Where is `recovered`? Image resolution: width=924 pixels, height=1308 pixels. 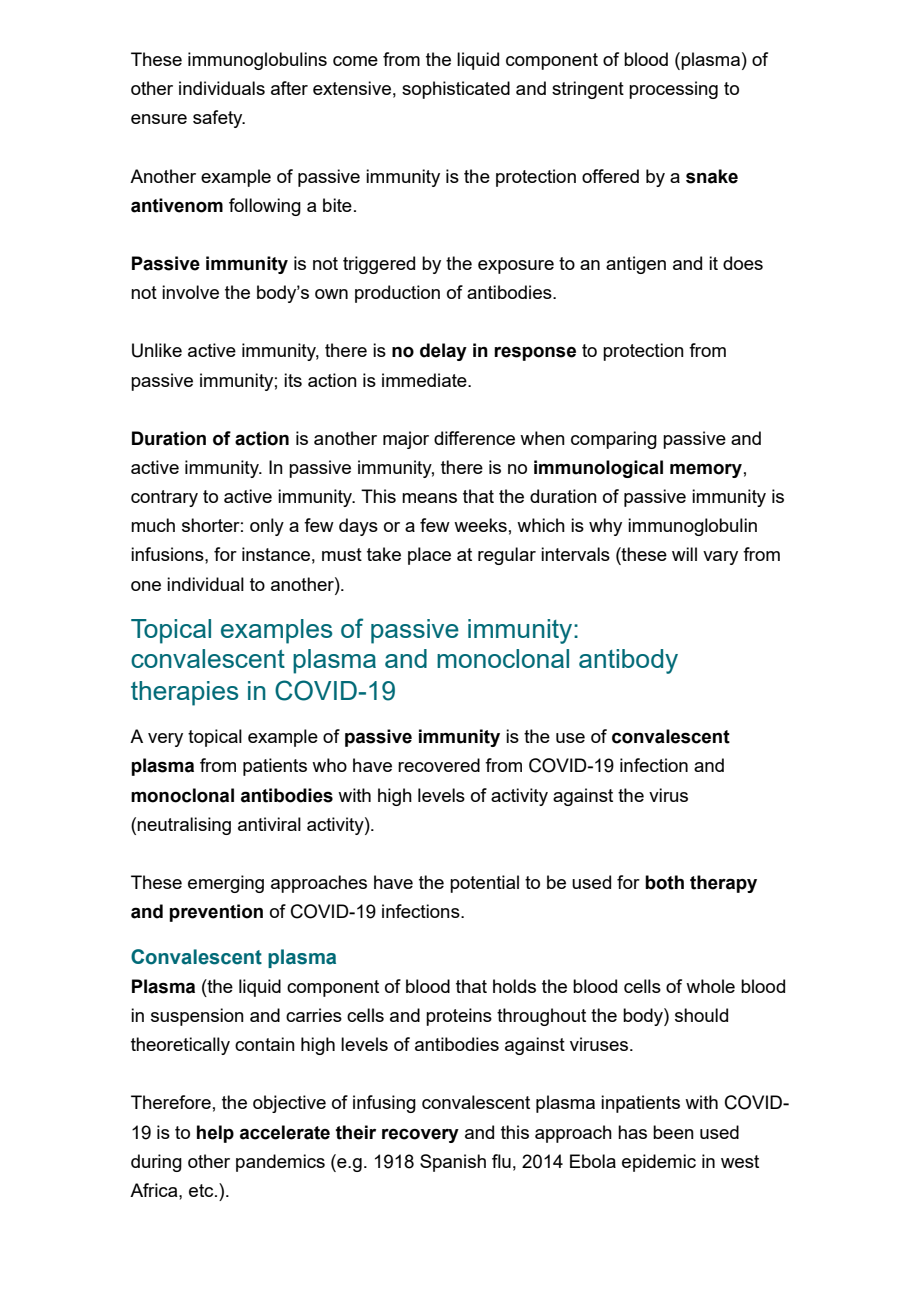
recovered is located at coordinates (439, 765).
